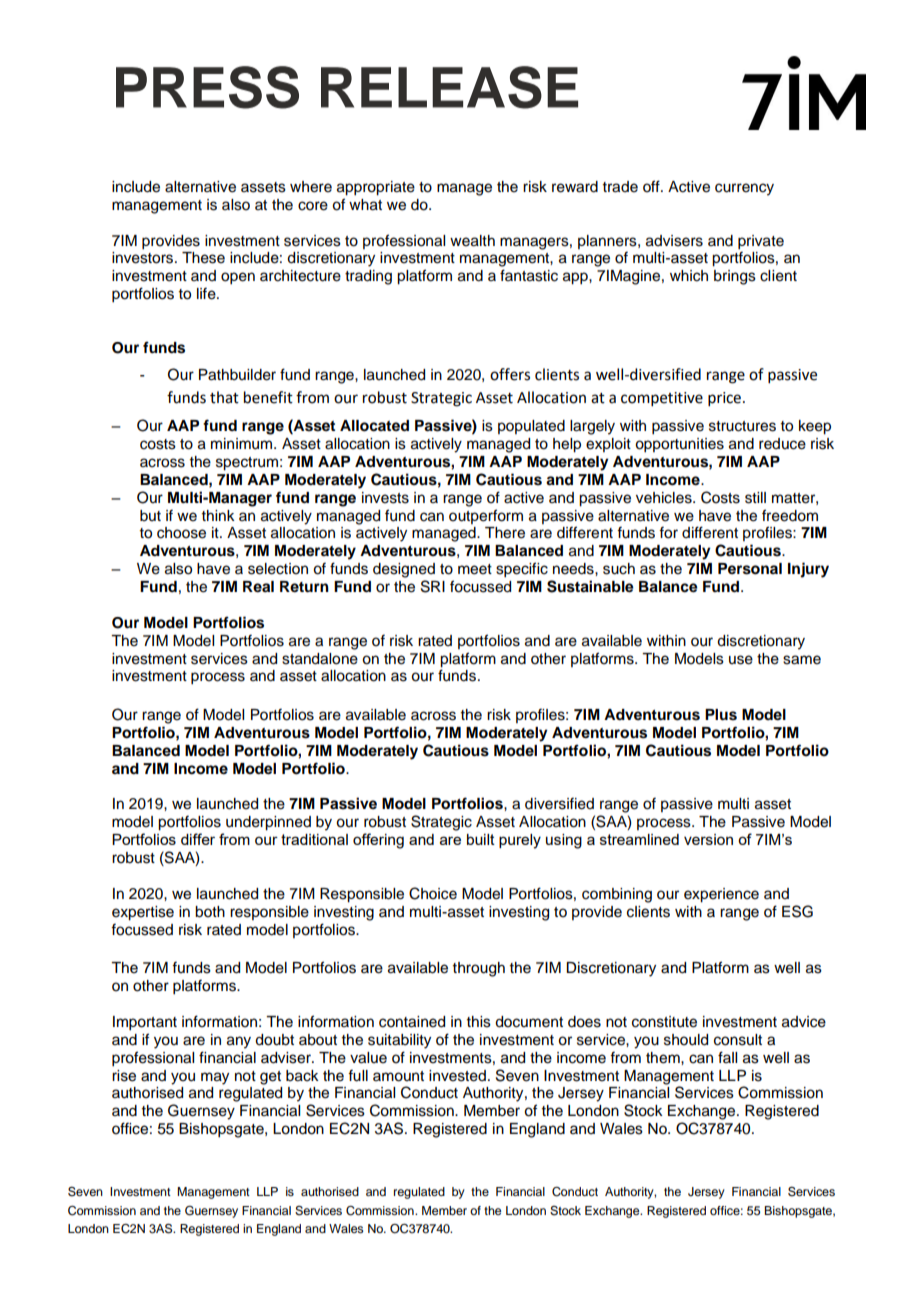  I want to click on minimum, so click(243, 444).
